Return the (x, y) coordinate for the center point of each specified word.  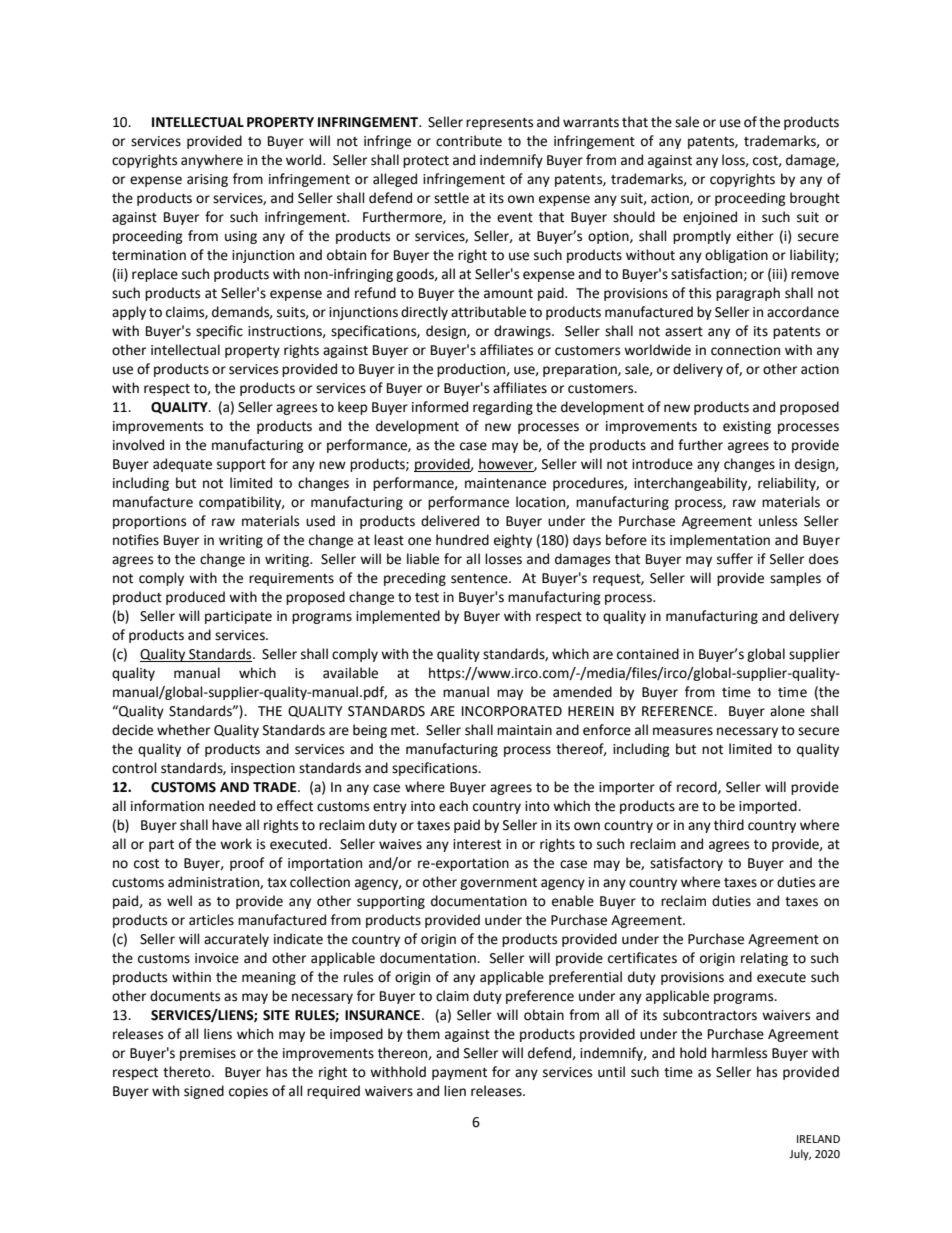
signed (204, 1092)
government (498, 884)
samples (795, 579)
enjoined (710, 218)
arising (207, 180)
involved (138, 445)
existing (747, 427)
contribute (469, 141)
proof (247, 864)
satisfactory (686, 864)
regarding (503, 408)
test (427, 598)
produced (195, 598)
